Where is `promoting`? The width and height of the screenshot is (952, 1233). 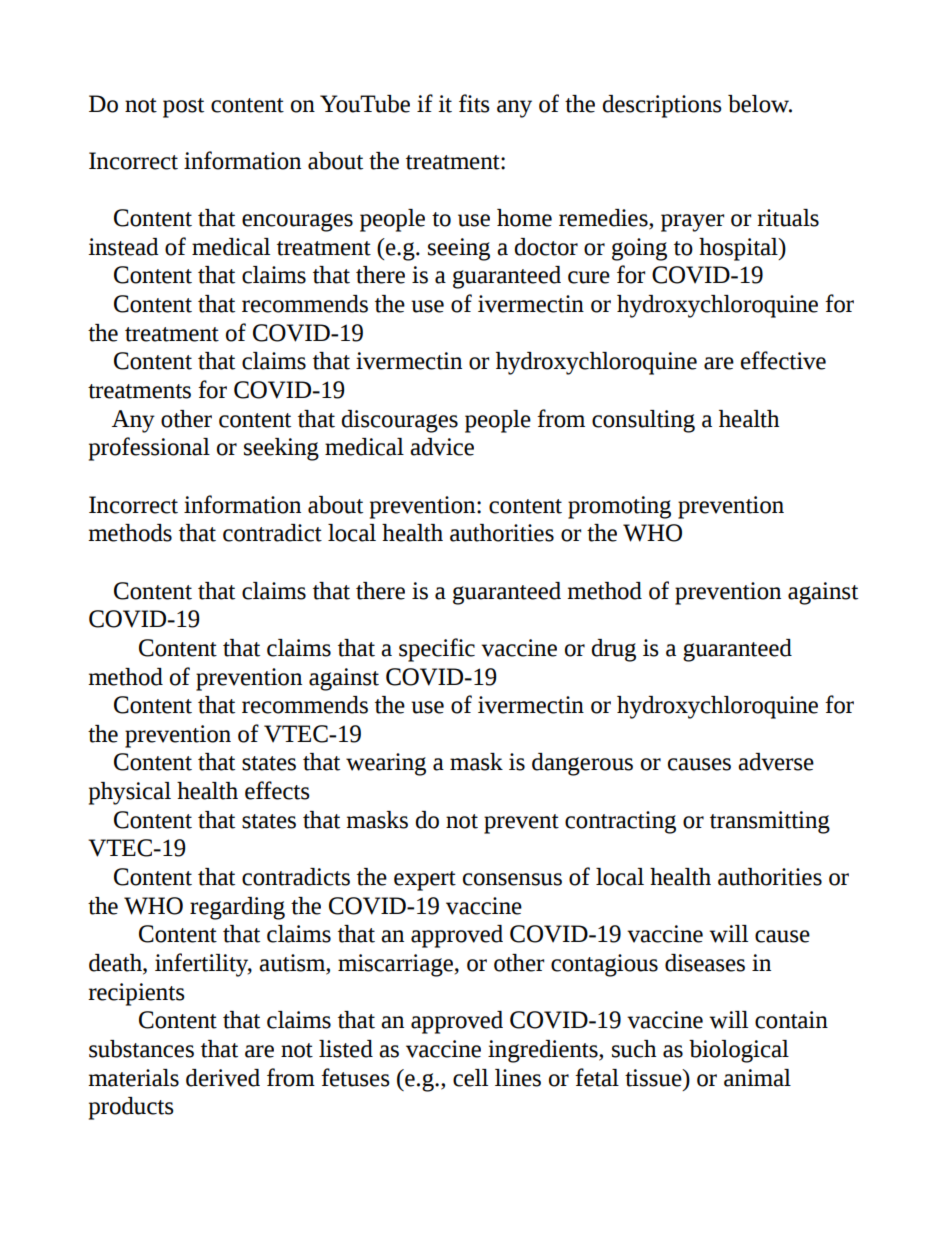 promoting is located at coordinates (619, 507).
